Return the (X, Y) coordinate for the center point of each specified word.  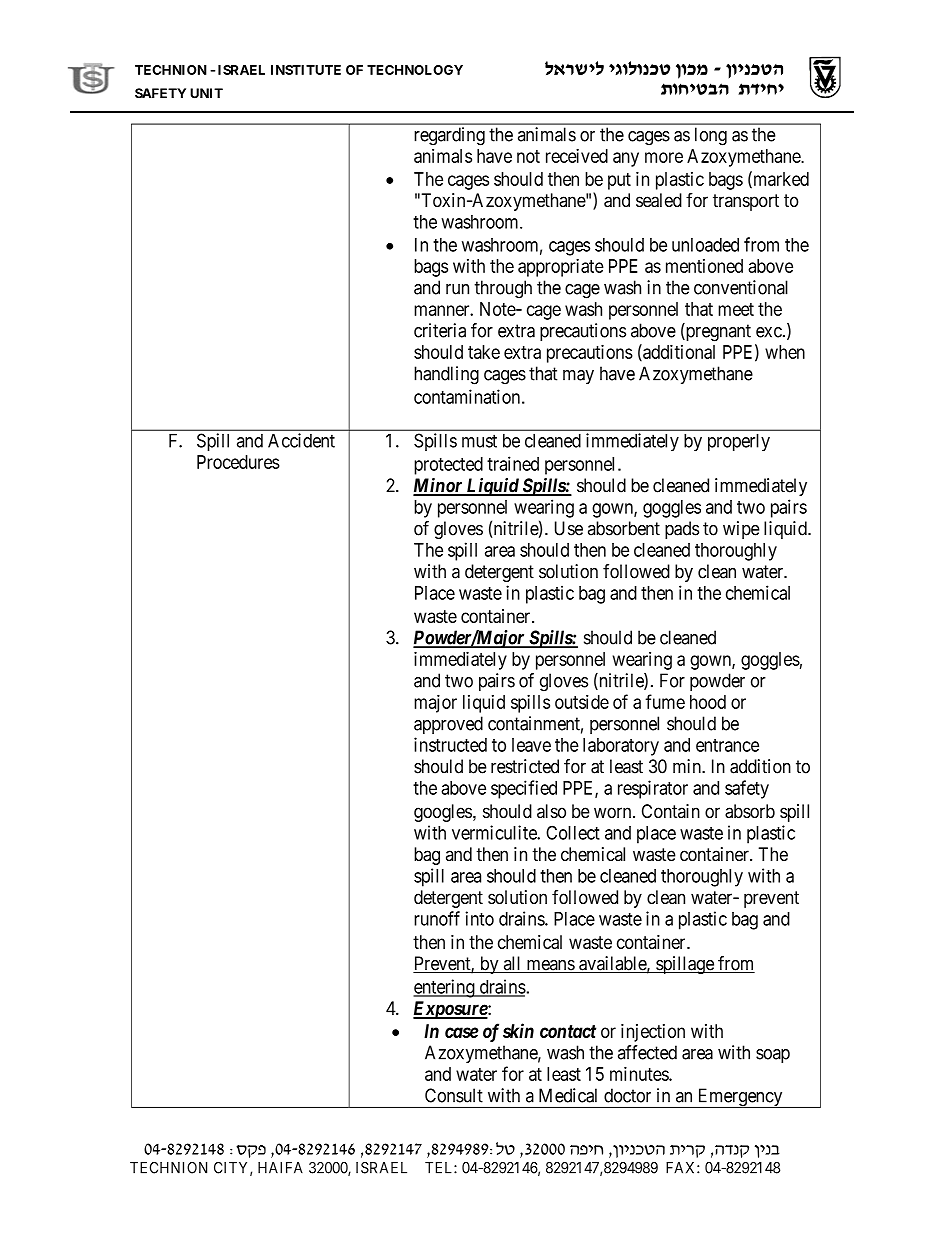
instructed (450, 744)
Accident (301, 440)
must (479, 441)
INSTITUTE (306, 70)
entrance (727, 745)
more (664, 157)
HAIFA (280, 1168)
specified (524, 789)
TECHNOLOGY (415, 70)
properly (739, 442)
